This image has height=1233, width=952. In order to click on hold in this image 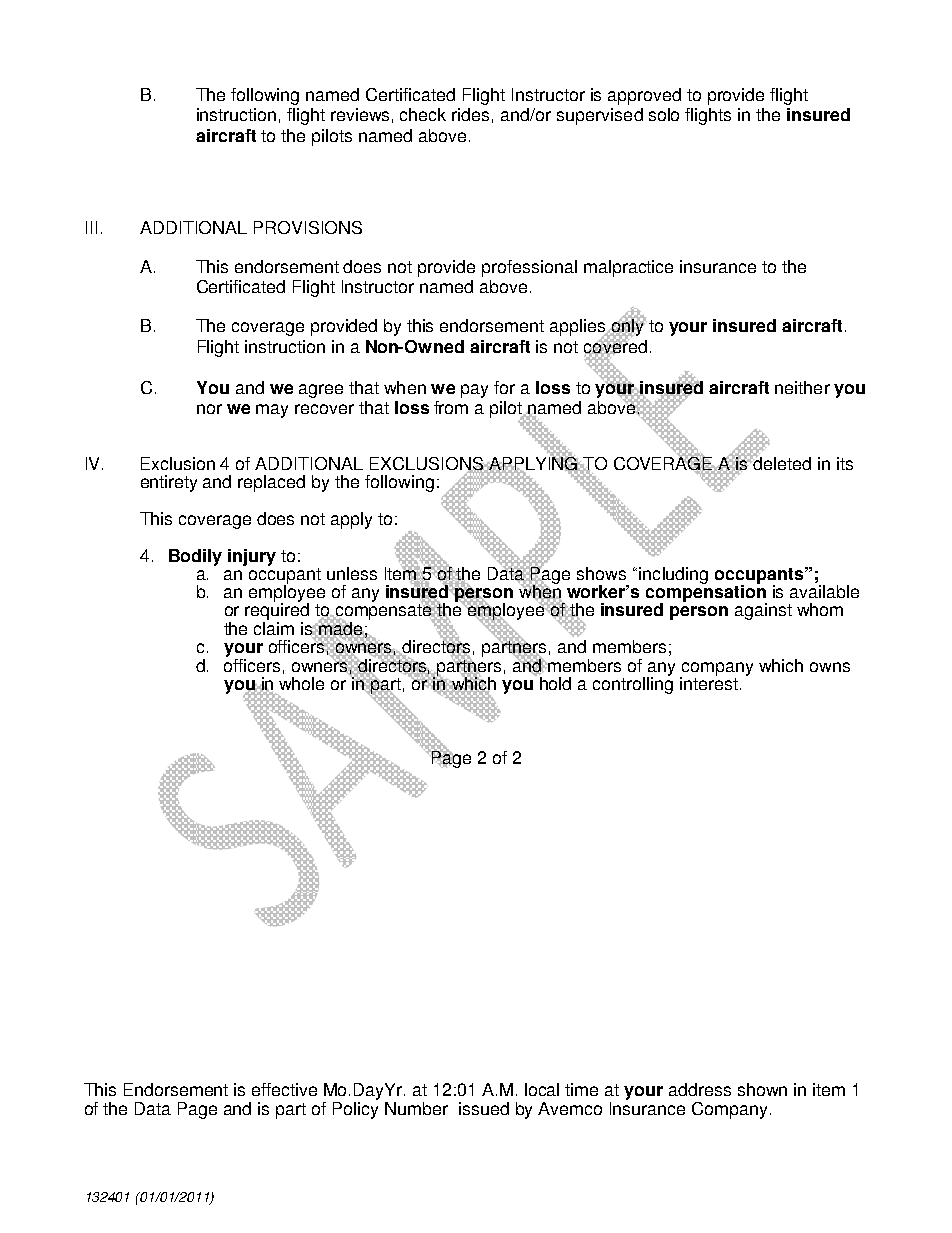, I will do `click(555, 683)`.
